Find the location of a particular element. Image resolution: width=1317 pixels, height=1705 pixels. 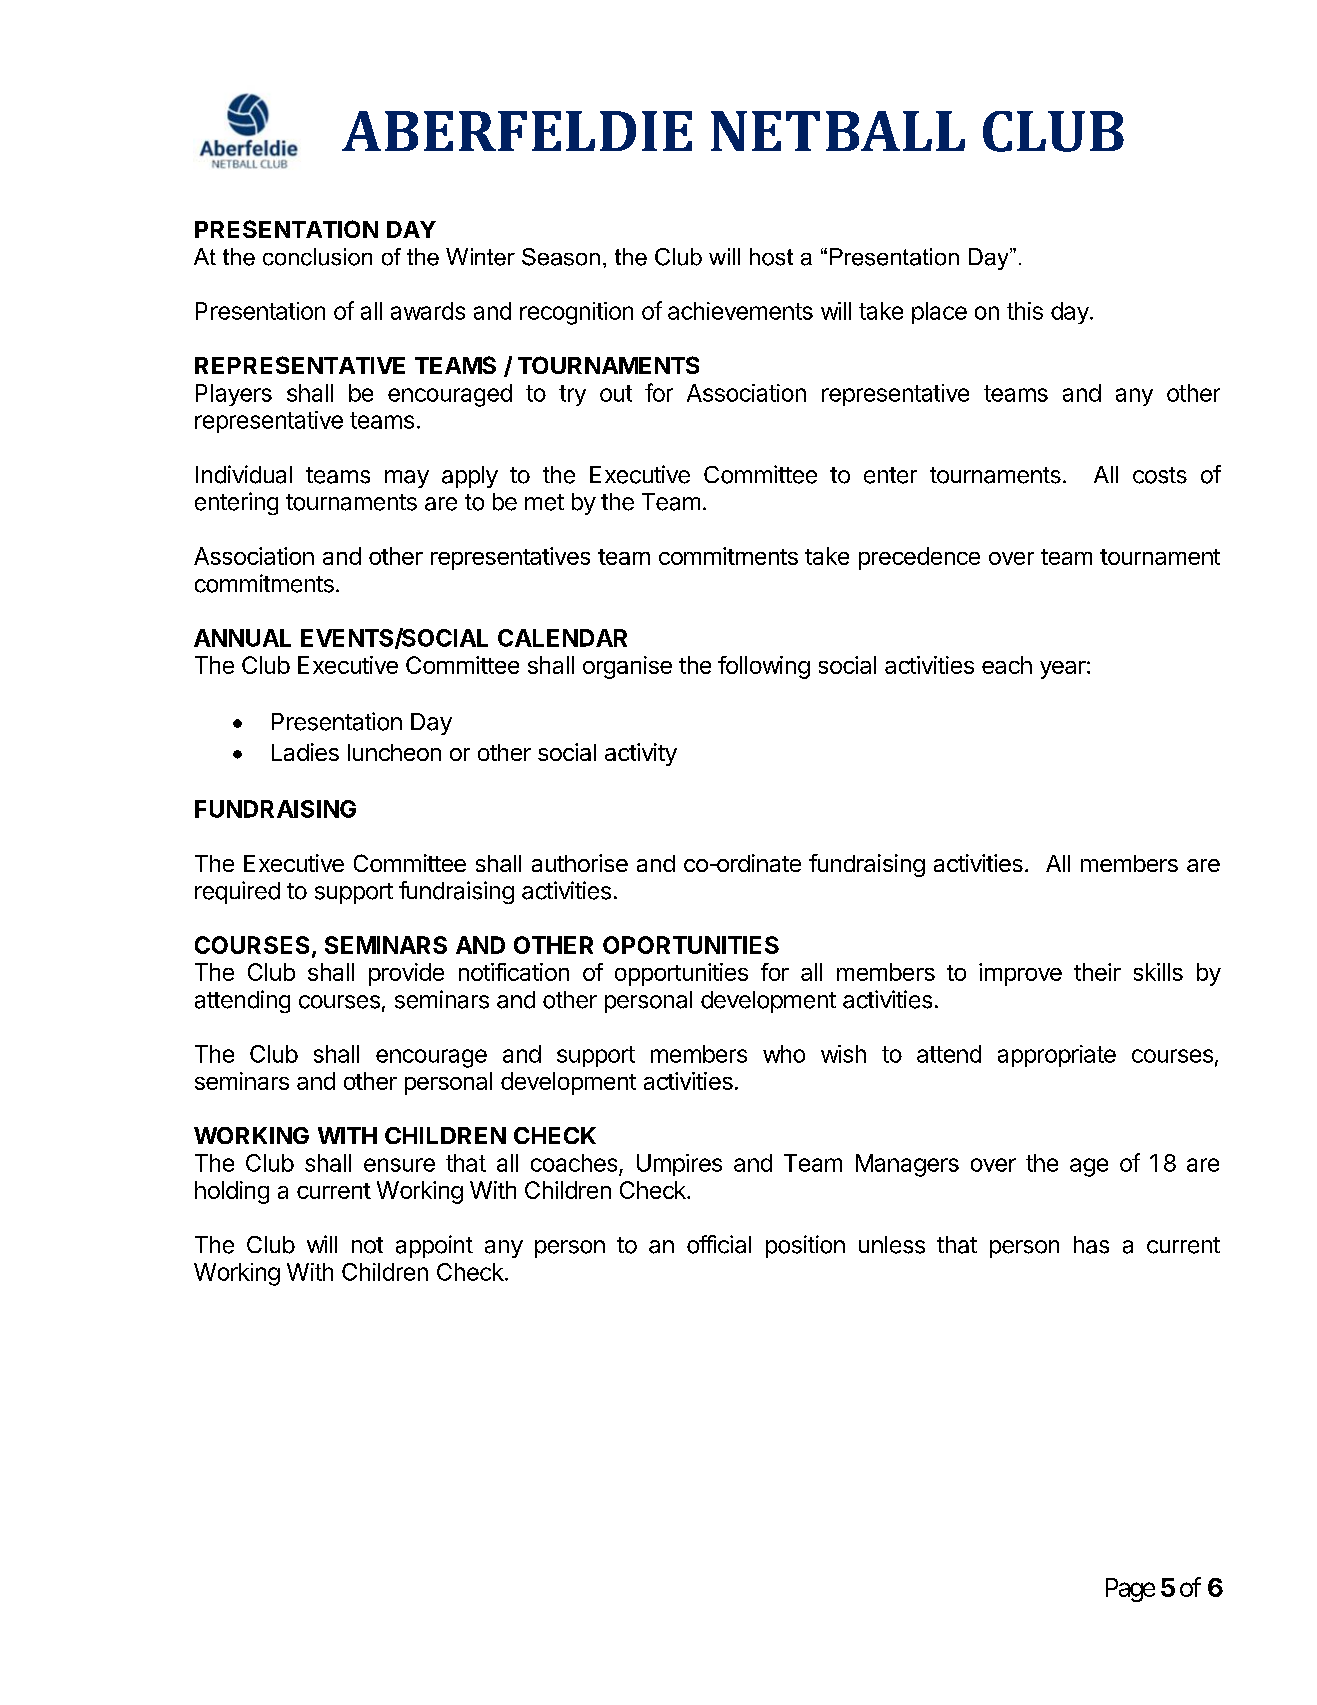

conclusion is located at coordinates (317, 257).
